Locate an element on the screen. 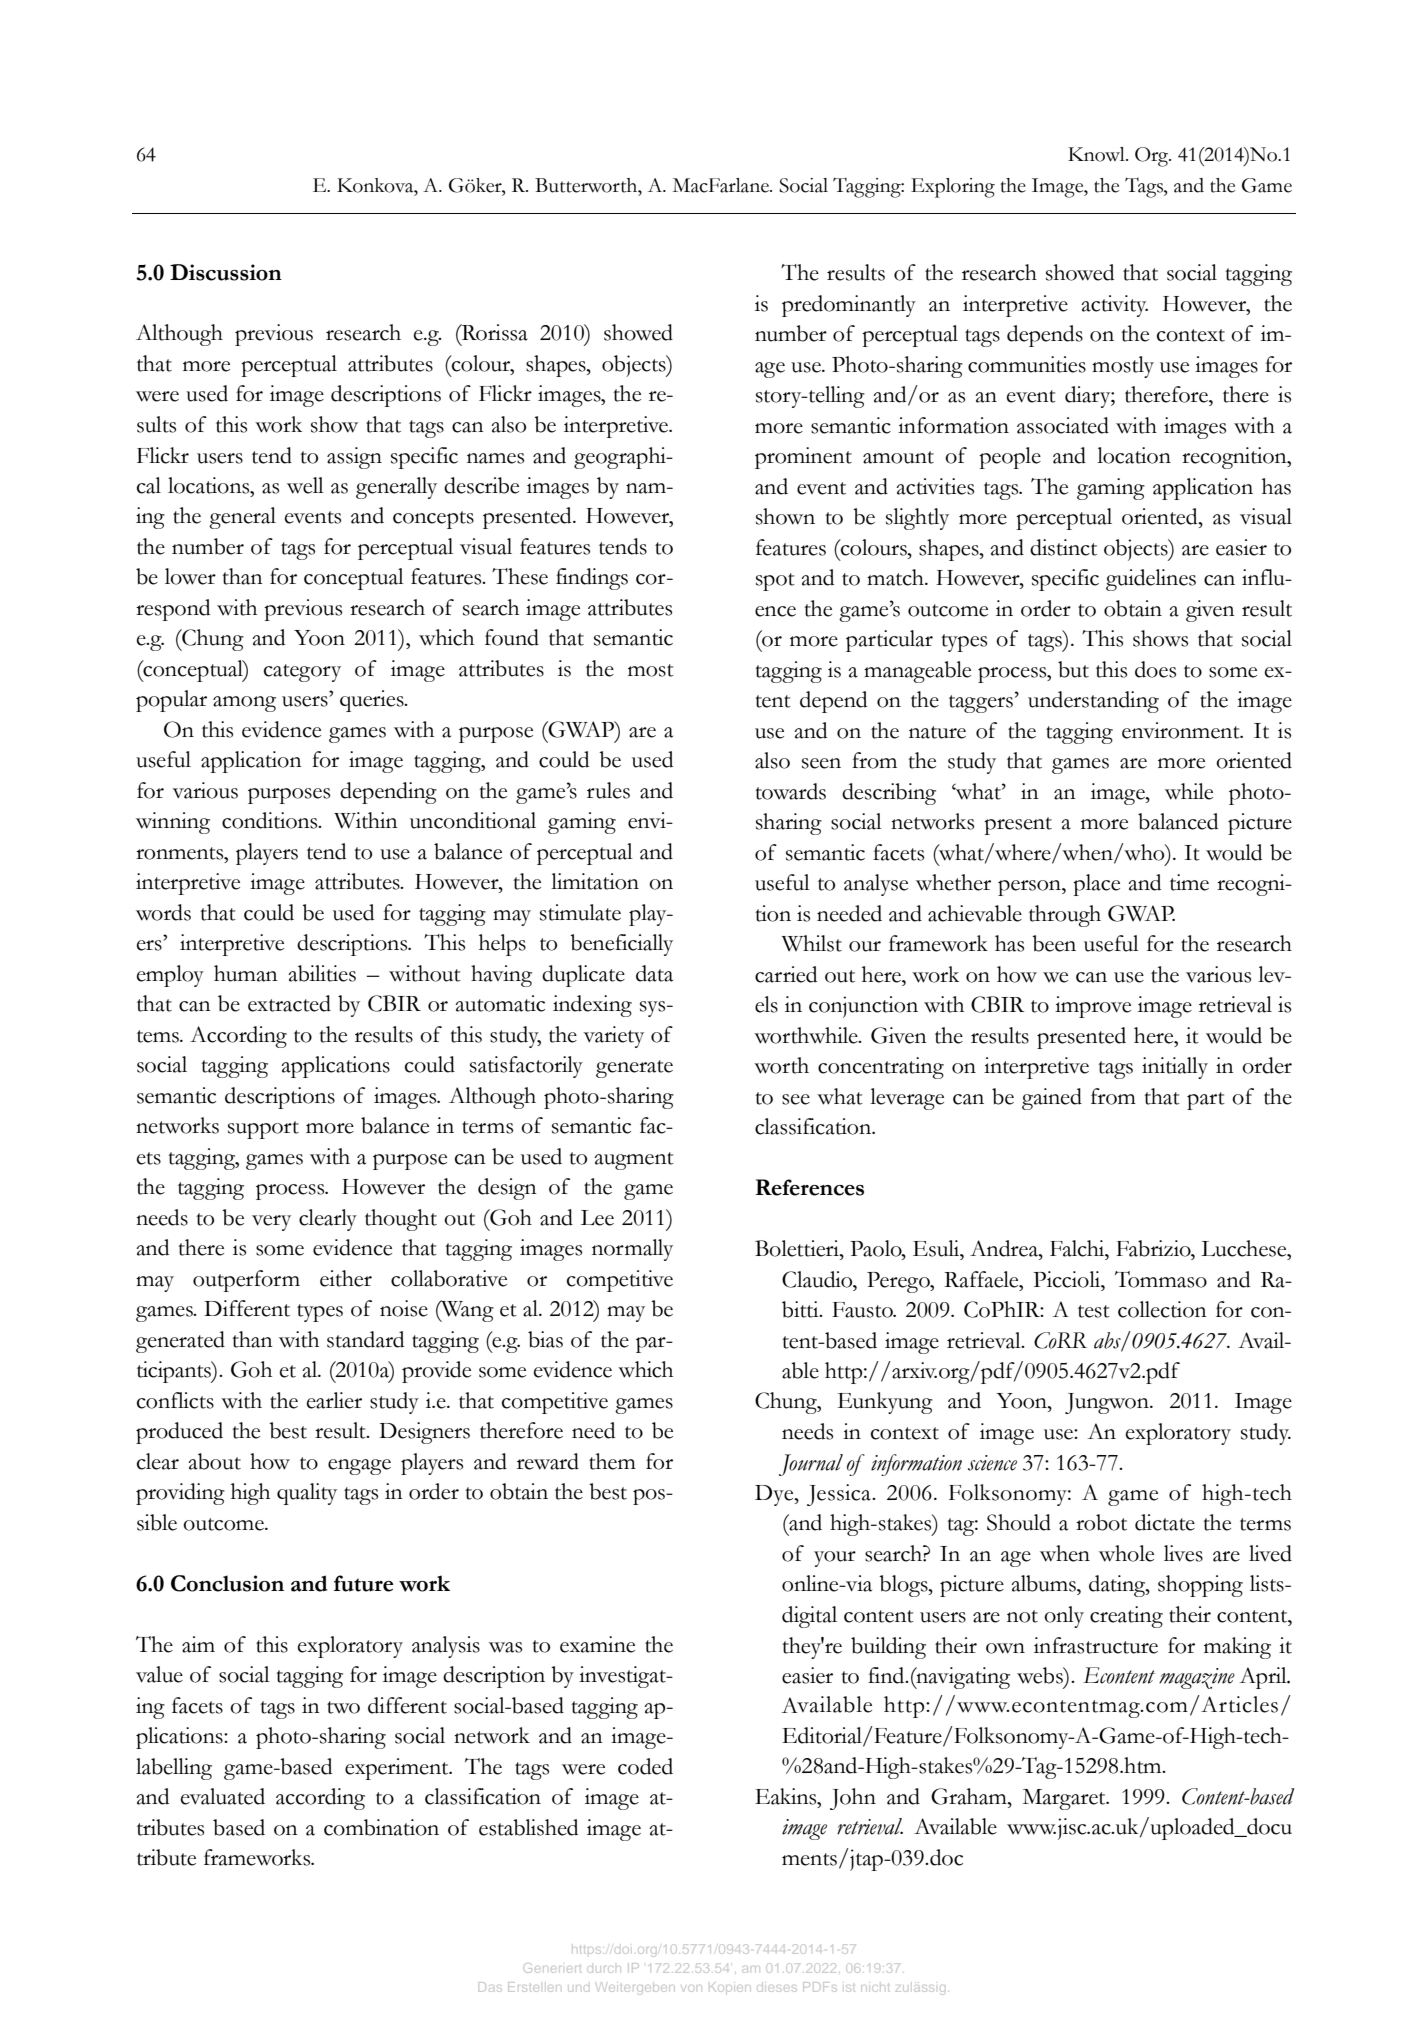  initially is located at coordinates (1175, 1068).
